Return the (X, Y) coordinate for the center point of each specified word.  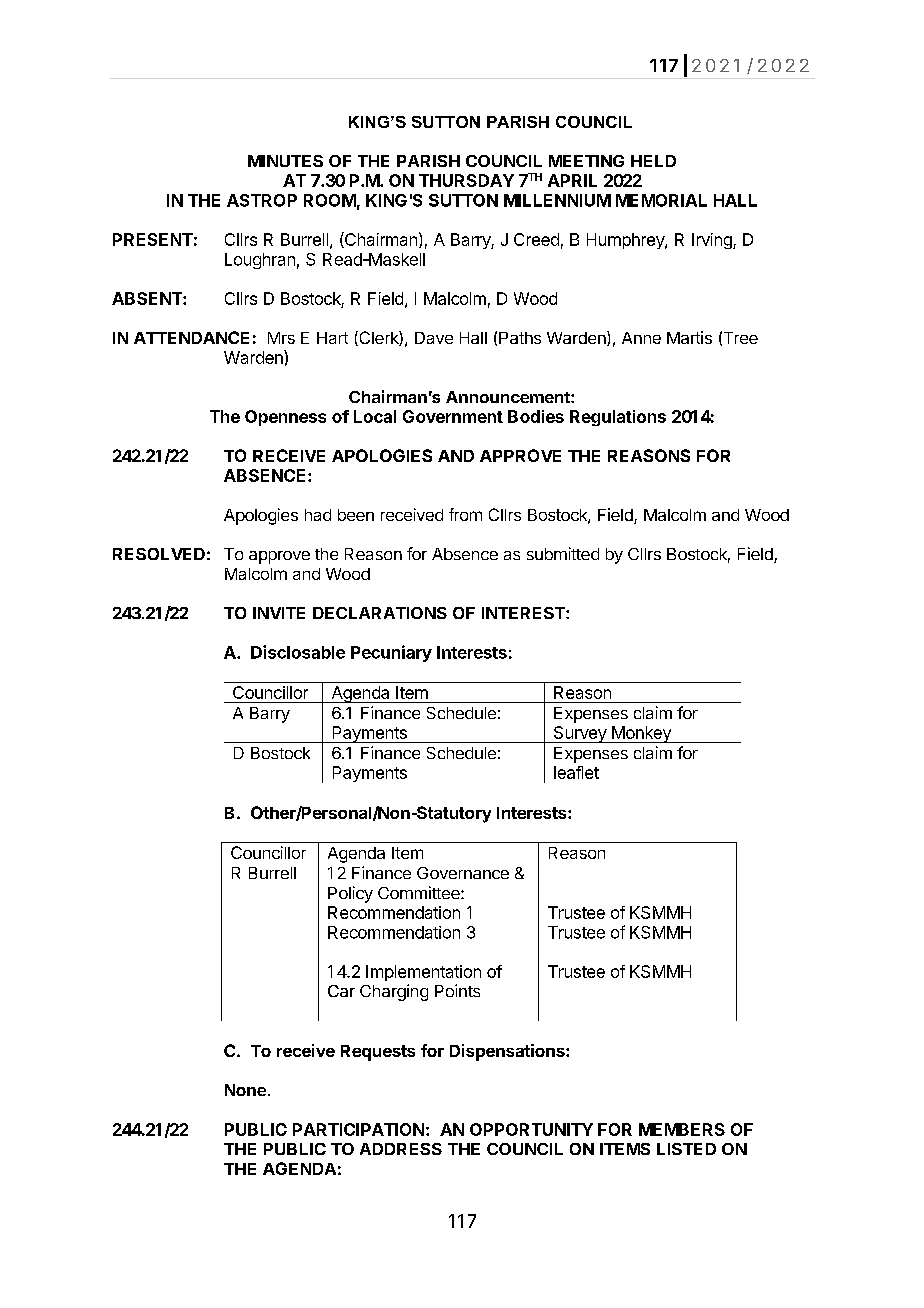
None (245, 1090)
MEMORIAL (661, 200)
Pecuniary (391, 653)
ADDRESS (401, 1149)
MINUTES (285, 161)
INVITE (279, 613)
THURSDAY (466, 180)
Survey (579, 734)
